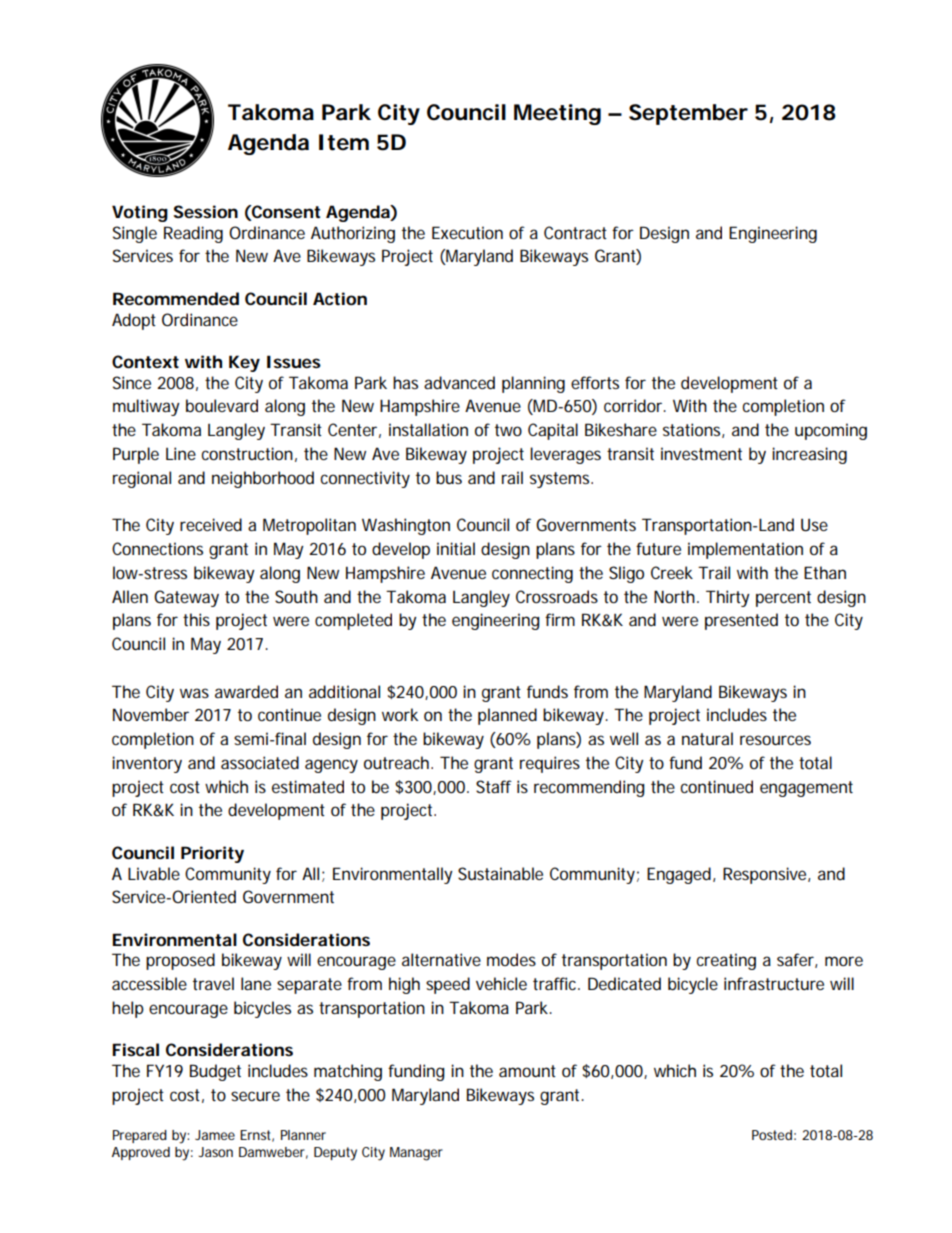 The image size is (952, 1233). Describe the element at coordinates (774, 983) in the screenshot. I see `infrastructure` at that location.
